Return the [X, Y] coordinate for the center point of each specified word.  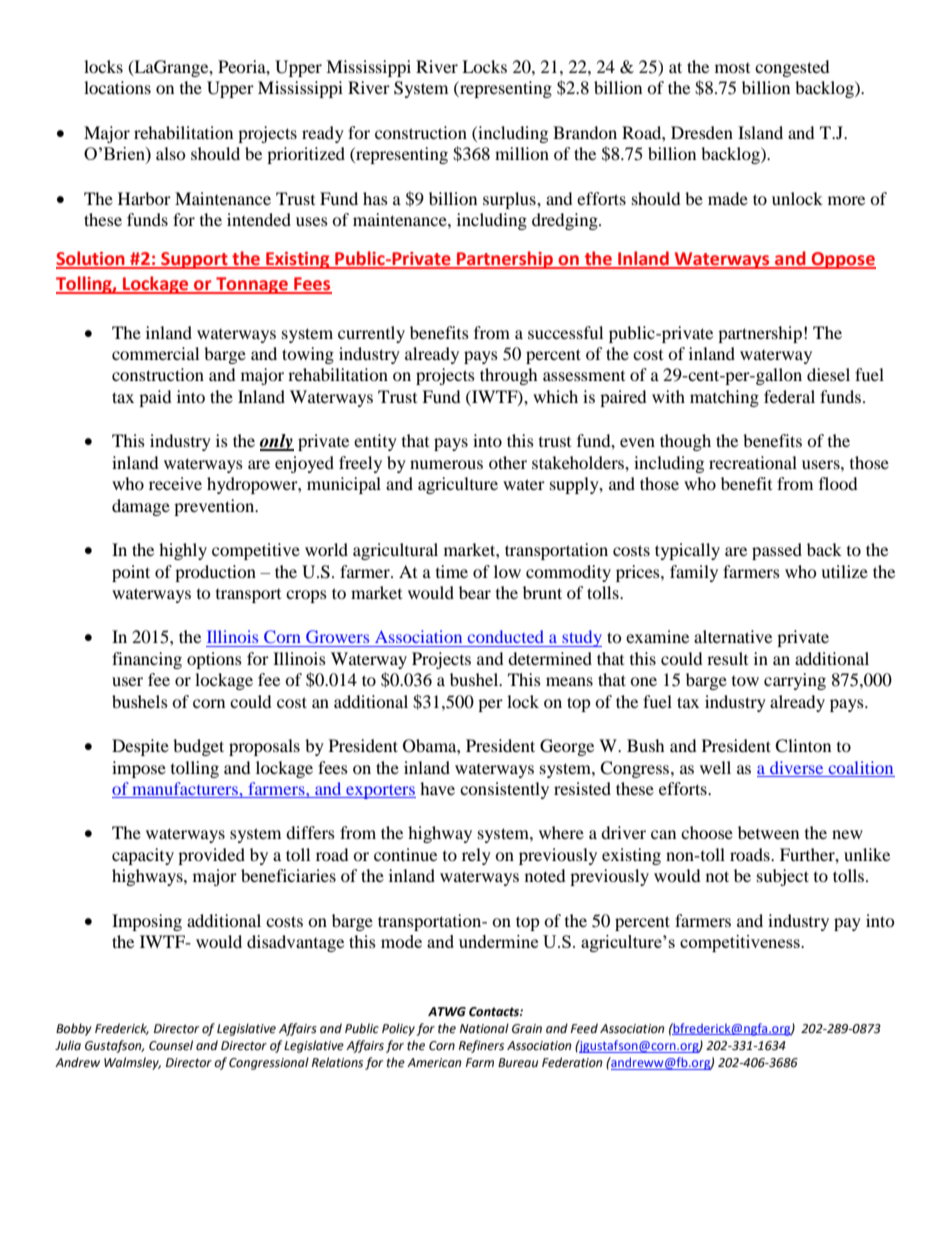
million [522, 153]
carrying [795, 681]
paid [155, 398]
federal [789, 396]
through [509, 376]
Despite [140, 747]
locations [117, 87]
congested [792, 68]
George [567, 747]
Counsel [171, 1045]
